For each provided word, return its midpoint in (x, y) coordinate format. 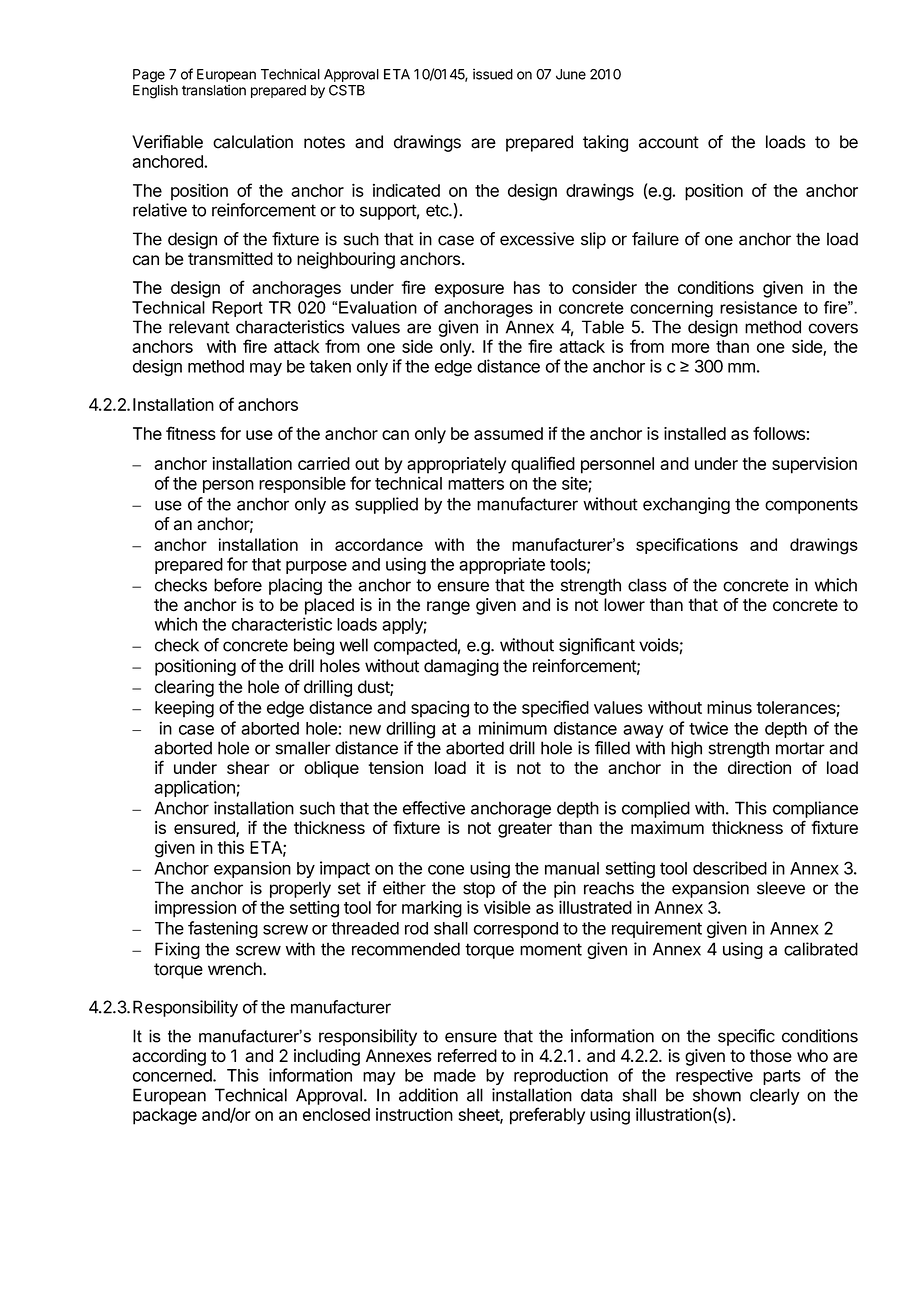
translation (214, 90)
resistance (758, 307)
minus (729, 707)
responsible (302, 484)
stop (479, 890)
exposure (469, 291)
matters (476, 484)
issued (493, 74)
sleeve (781, 888)
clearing (184, 688)
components (811, 506)
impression (195, 909)
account (669, 142)
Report (237, 309)
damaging (461, 667)
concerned (173, 1075)
